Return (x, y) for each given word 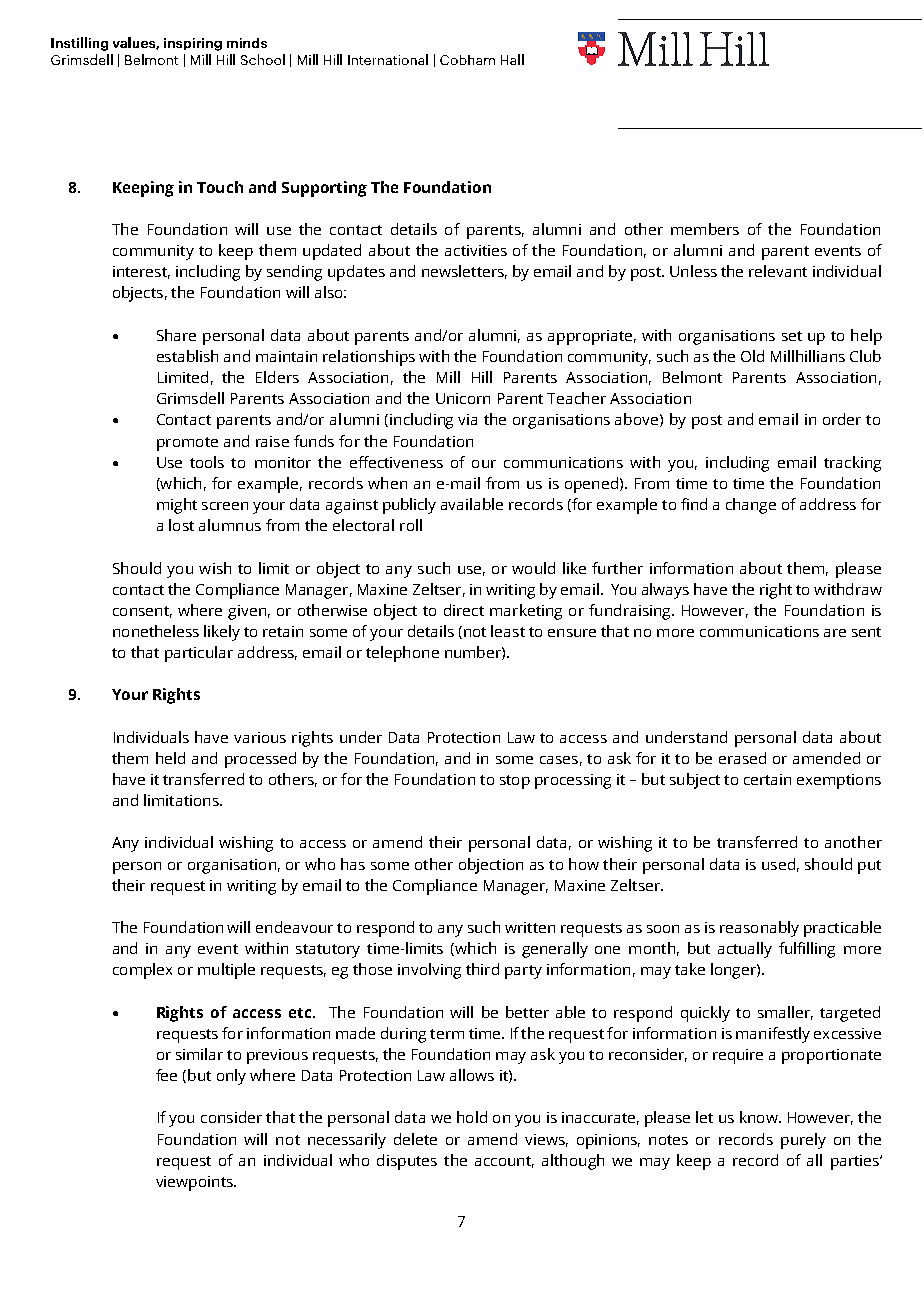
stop (515, 782)
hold (472, 1117)
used (778, 864)
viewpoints (195, 1183)
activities (476, 250)
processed (260, 760)
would (533, 568)
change (751, 506)
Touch (220, 187)
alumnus (230, 525)
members (705, 229)
